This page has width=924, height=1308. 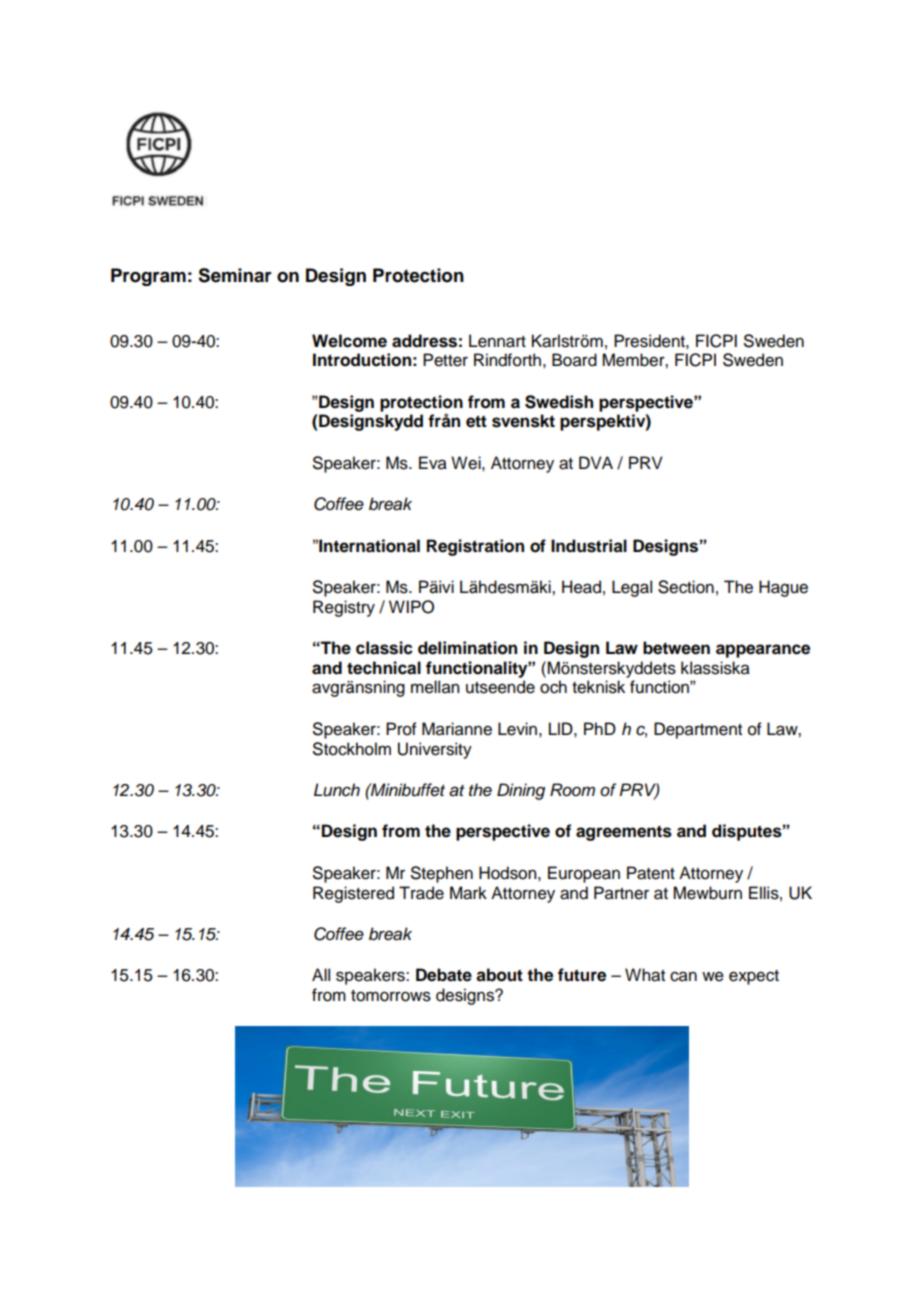 I want to click on University, so click(x=435, y=750).
